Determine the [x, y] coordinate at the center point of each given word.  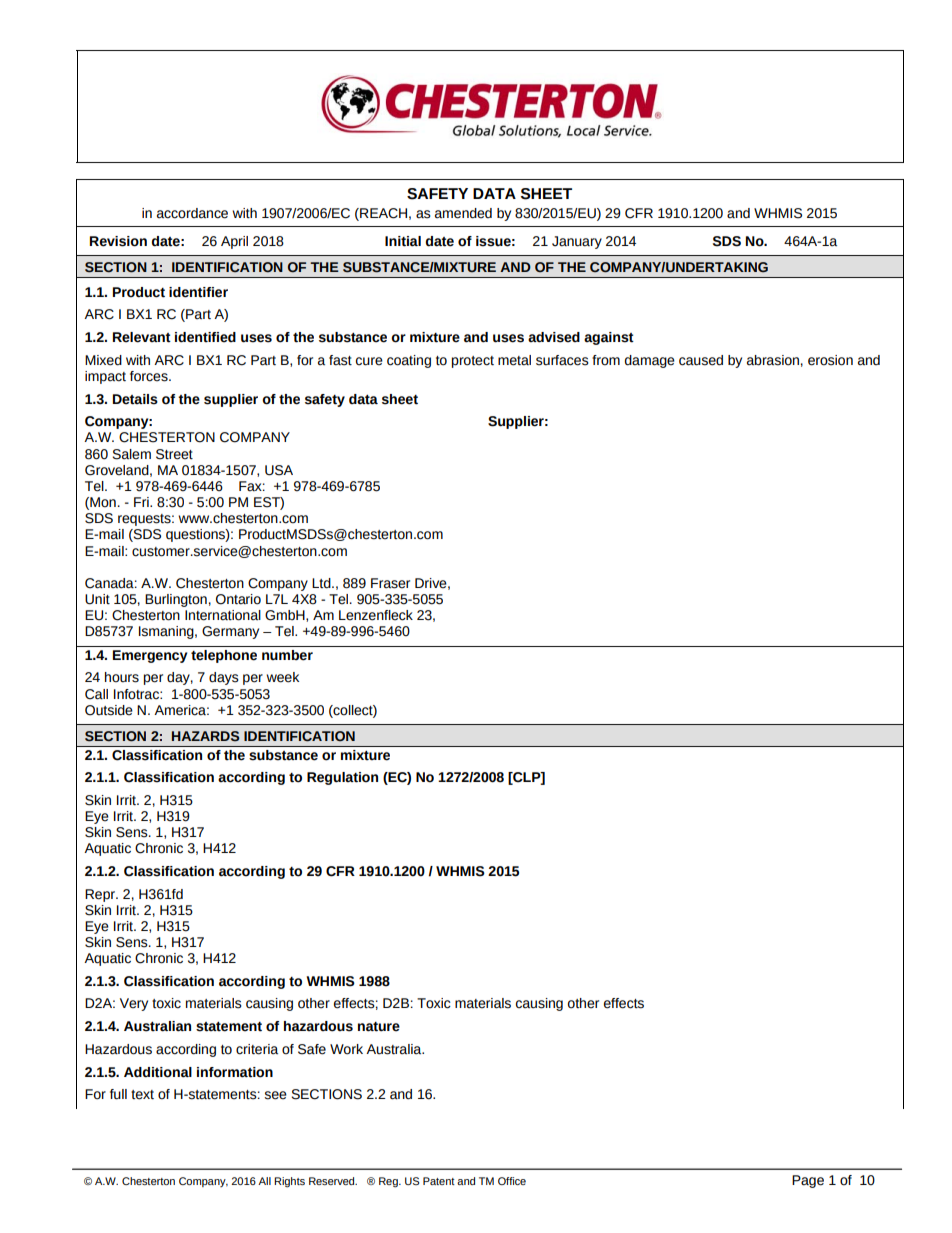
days [224, 678]
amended [463, 213]
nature [379, 1027]
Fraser [390, 583]
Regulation [342, 778]
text [142, 1095]
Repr [101, 895]
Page [808, 1181]
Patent [439, 1181]
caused [701, 360]
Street [174, 454]
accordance [192, 213]
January [577, 242]
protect [473, 362]
